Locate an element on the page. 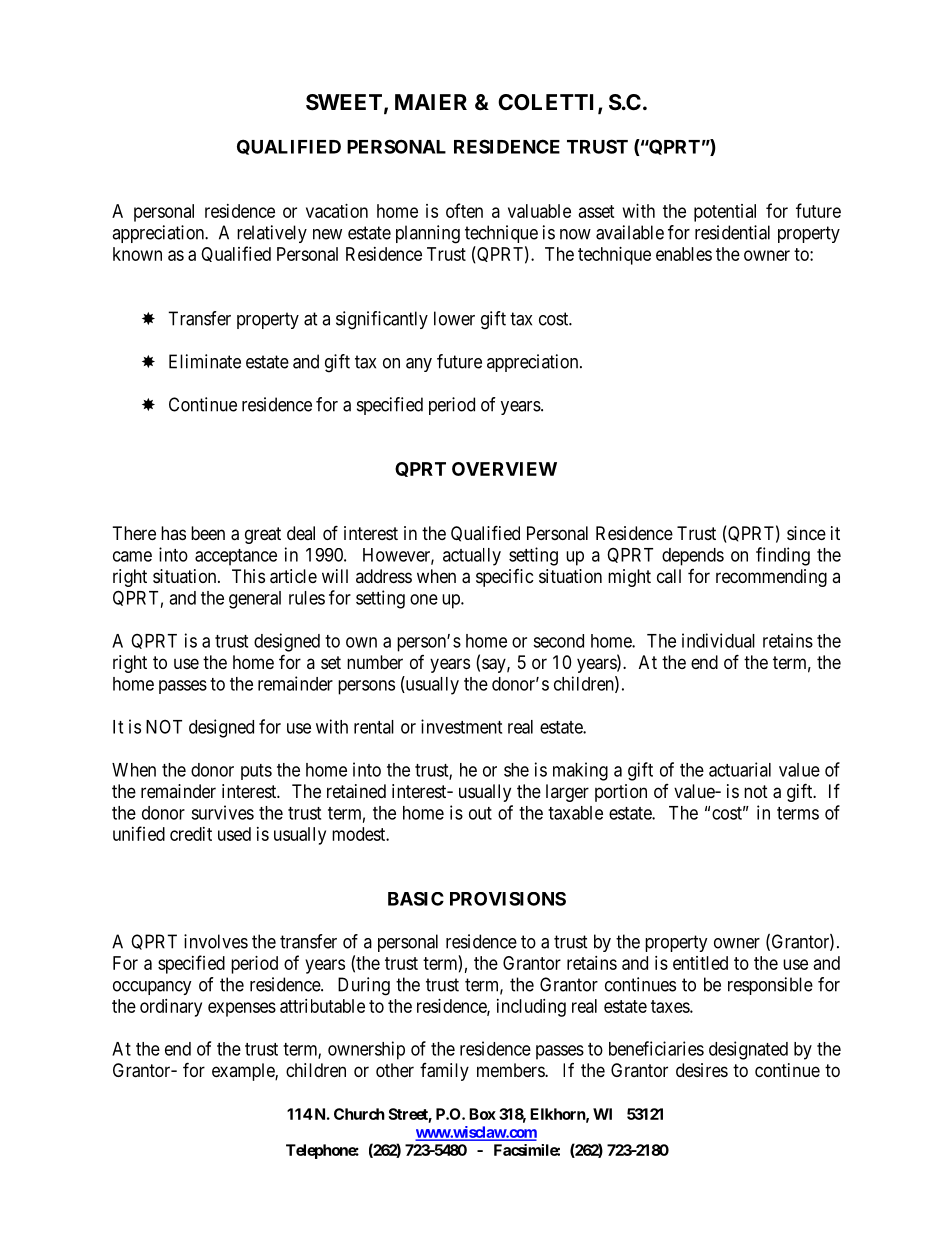 The width and height of the document is (952, 1233). second is located at coordinates (558, 641).
